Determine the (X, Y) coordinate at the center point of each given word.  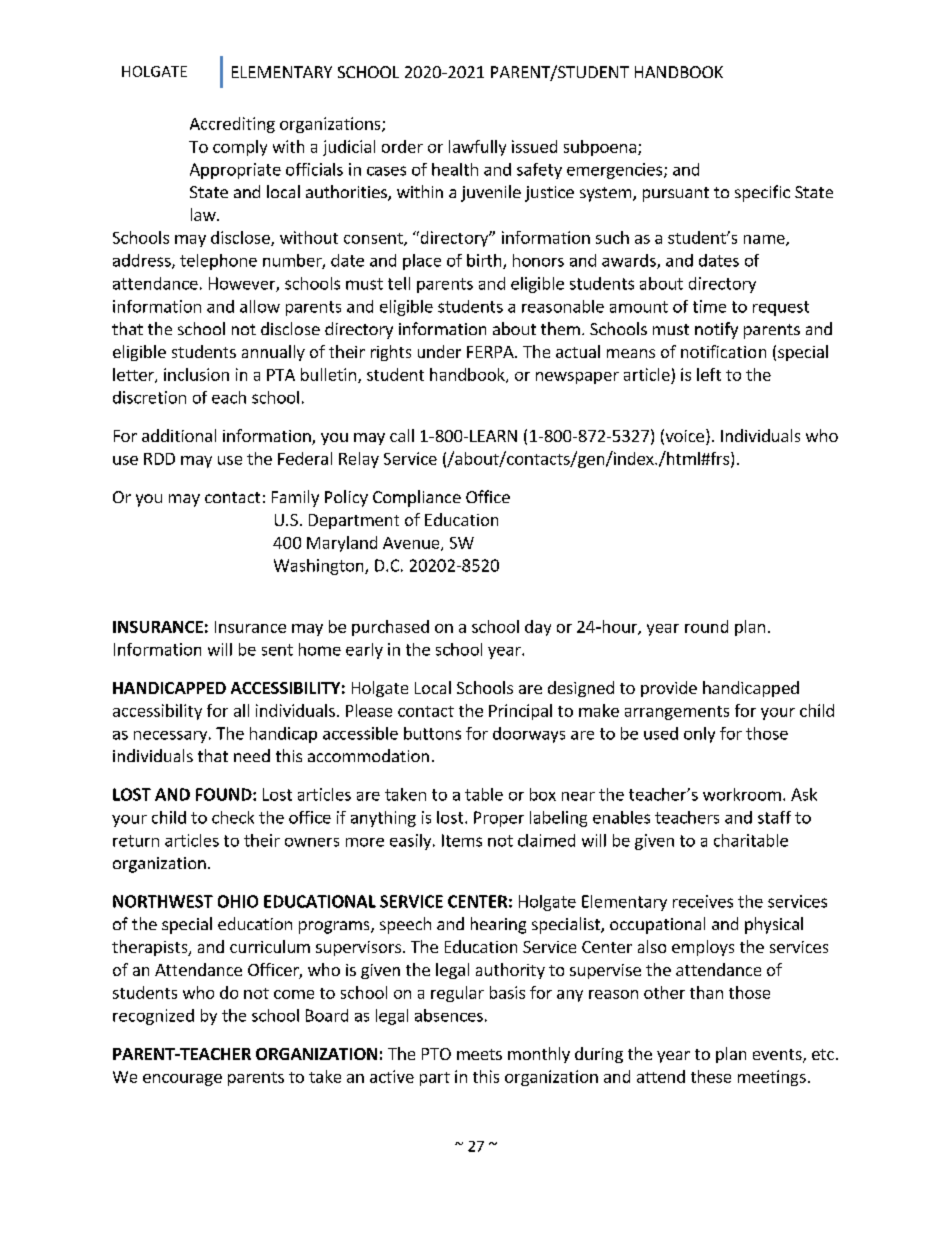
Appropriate (235, 171)
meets (479, 1054)
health (455, 169)
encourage (182, 1080)
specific (762, 193)
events (778, 1056)
